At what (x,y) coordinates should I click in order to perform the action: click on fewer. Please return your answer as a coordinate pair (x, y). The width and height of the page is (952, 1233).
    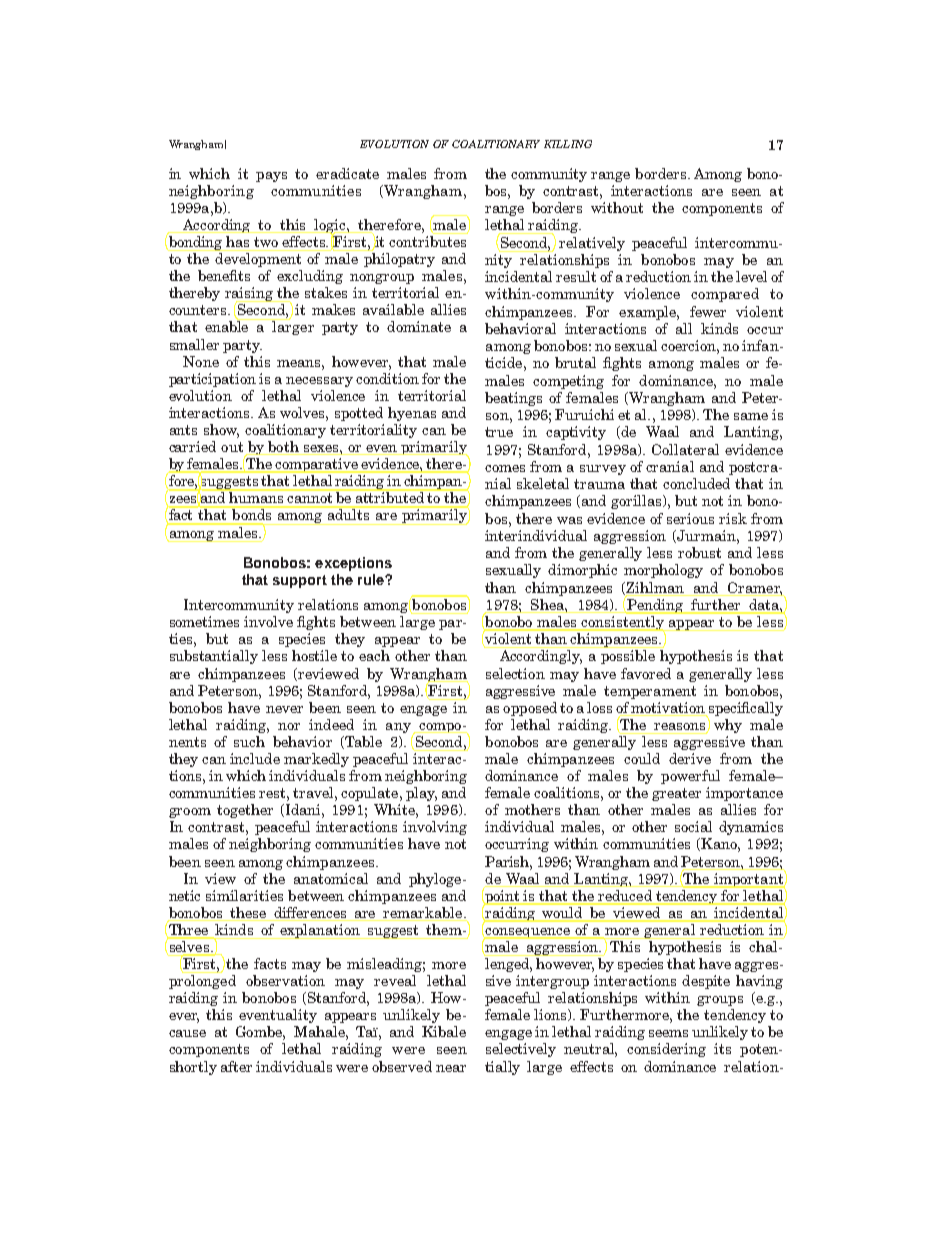
    Looking at the image, I should click on (708, 311).
